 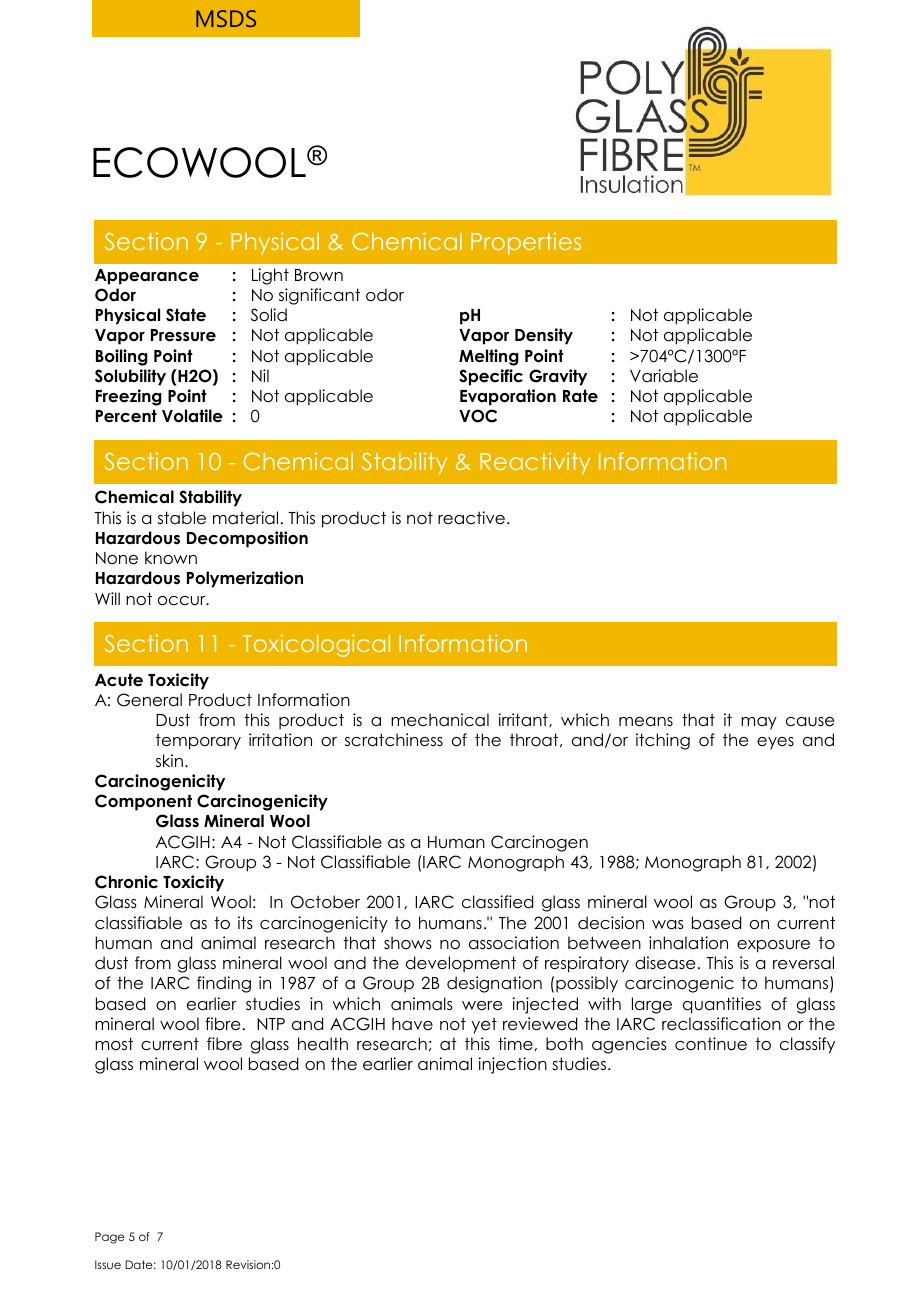 What do you see at coordinates (544, 336) in the document?
I see `Density` at bounding box center [544, 336].
